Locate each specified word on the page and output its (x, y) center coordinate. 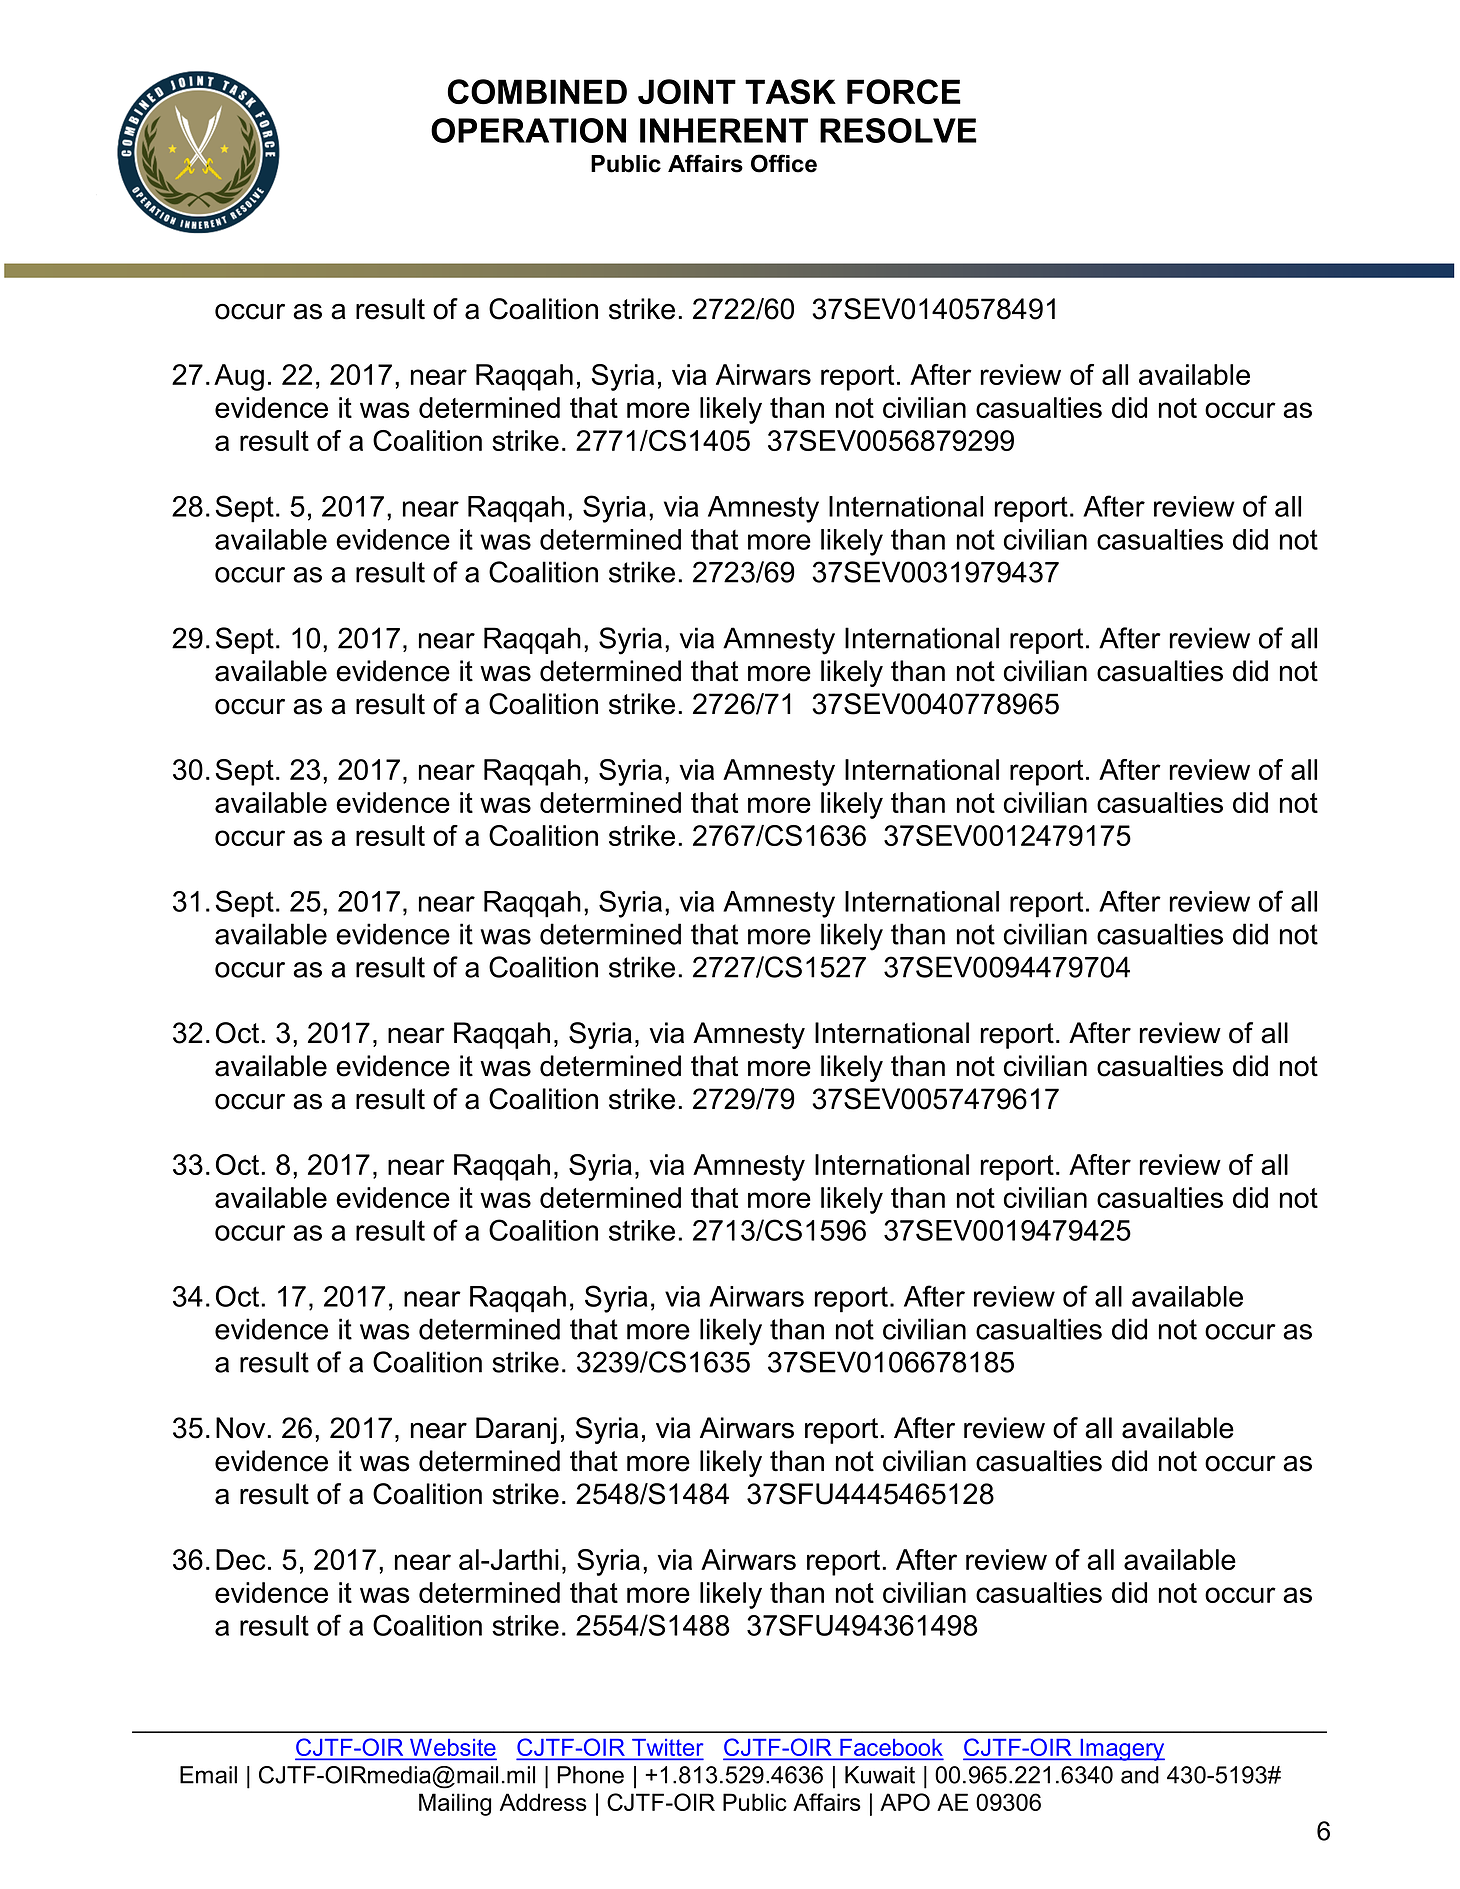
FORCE (904, 91)
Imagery (1121, 1750)
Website (452, 1749)
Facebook (890, 1749)
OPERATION (528, 130)
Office (784, 163)
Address (543, 1802)
